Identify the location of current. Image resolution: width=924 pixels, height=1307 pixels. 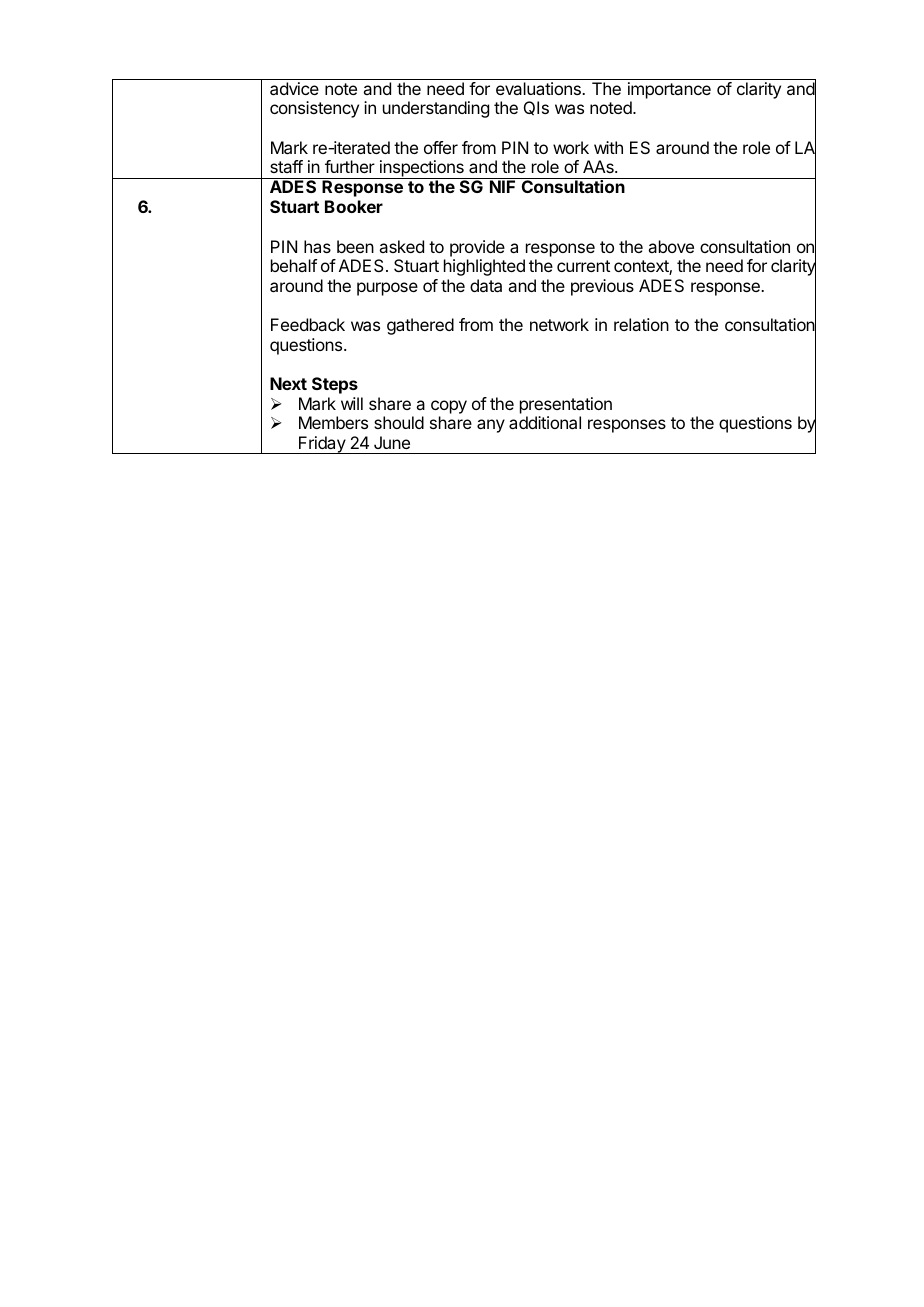
(583, 266).
